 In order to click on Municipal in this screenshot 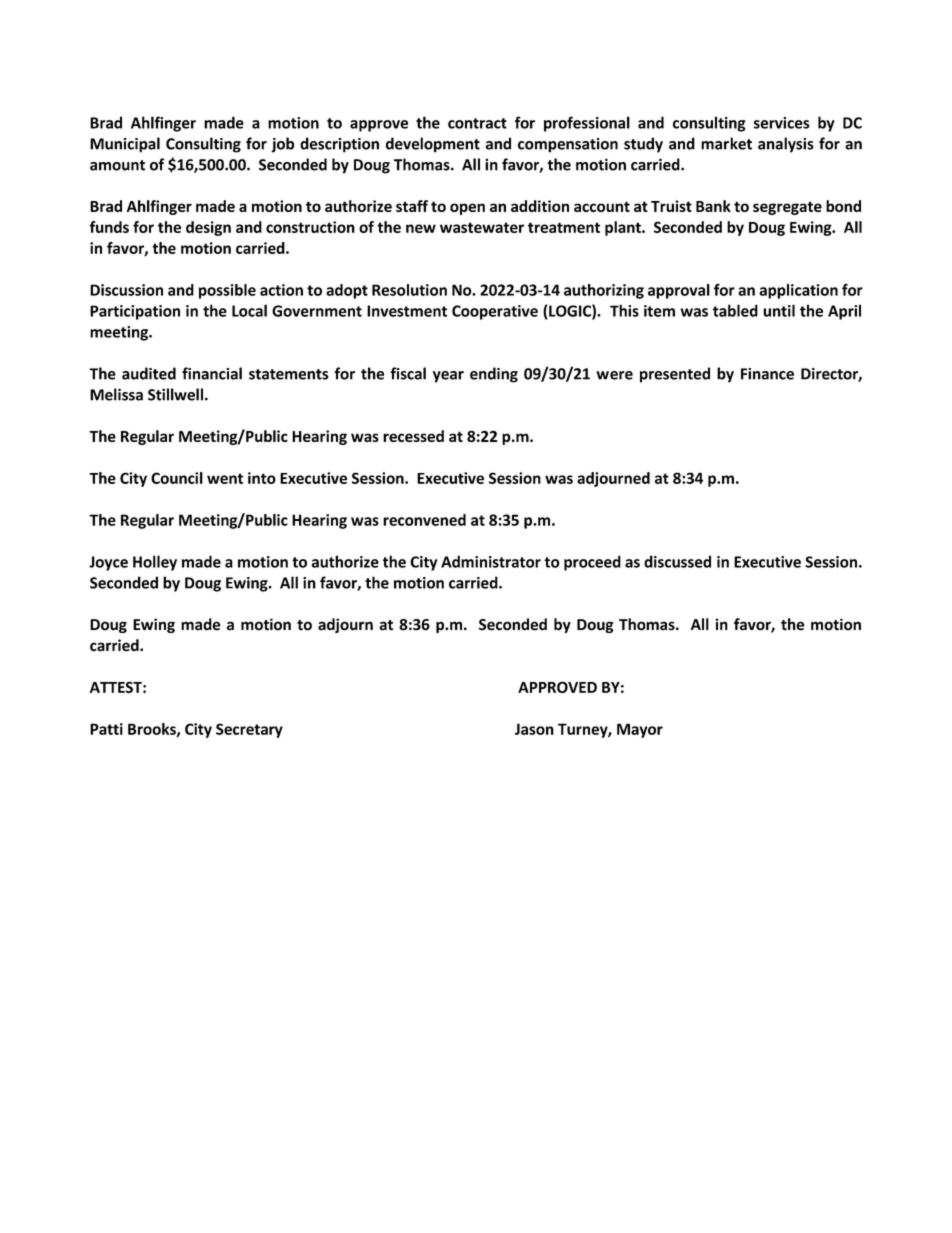, I will do `click(125, 145)`.
